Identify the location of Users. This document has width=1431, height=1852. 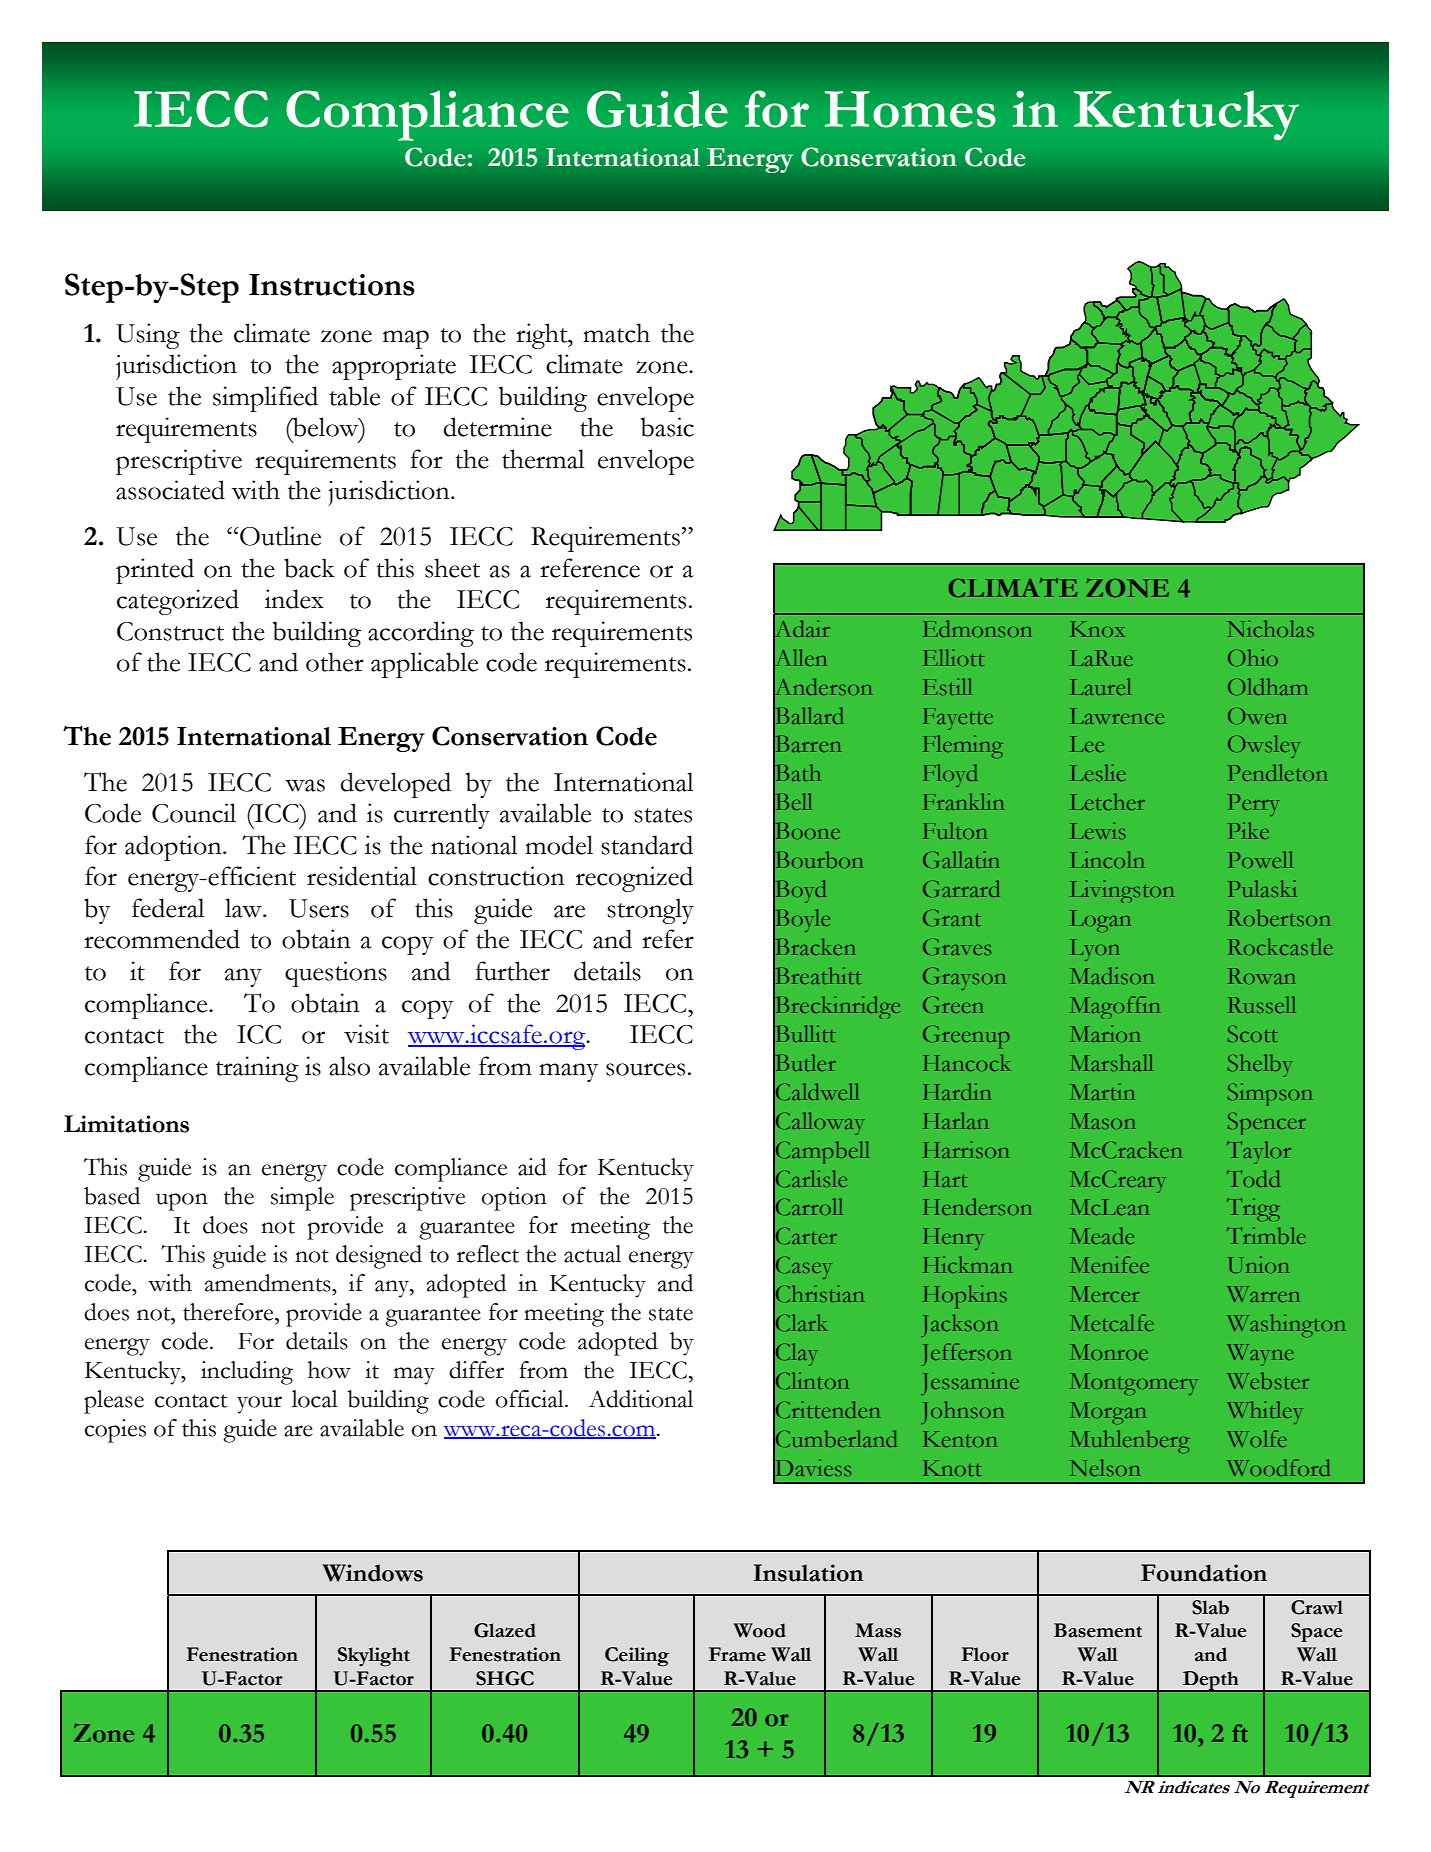
(319, 908).
